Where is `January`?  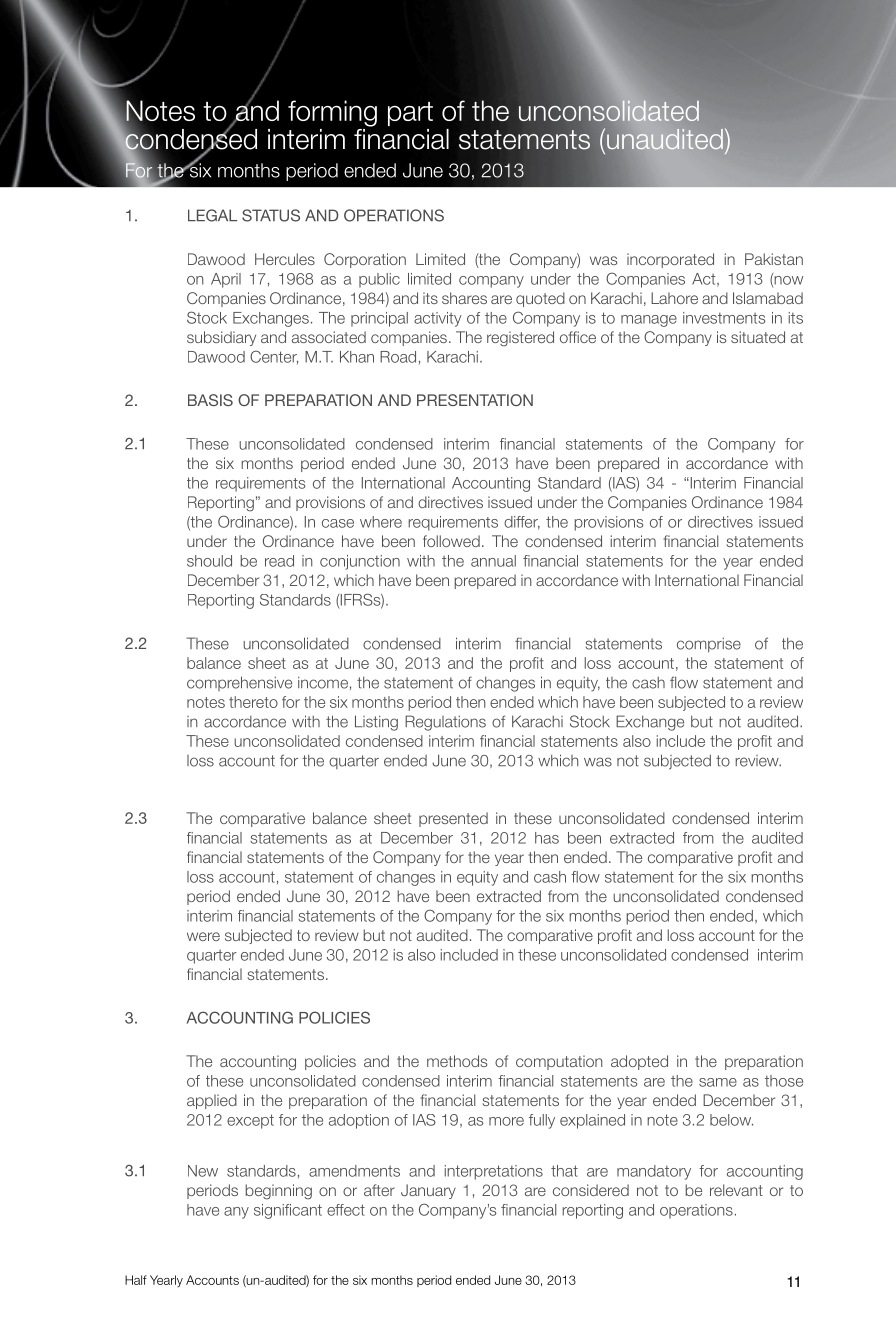
January is located at coordinates (428, 1191).
